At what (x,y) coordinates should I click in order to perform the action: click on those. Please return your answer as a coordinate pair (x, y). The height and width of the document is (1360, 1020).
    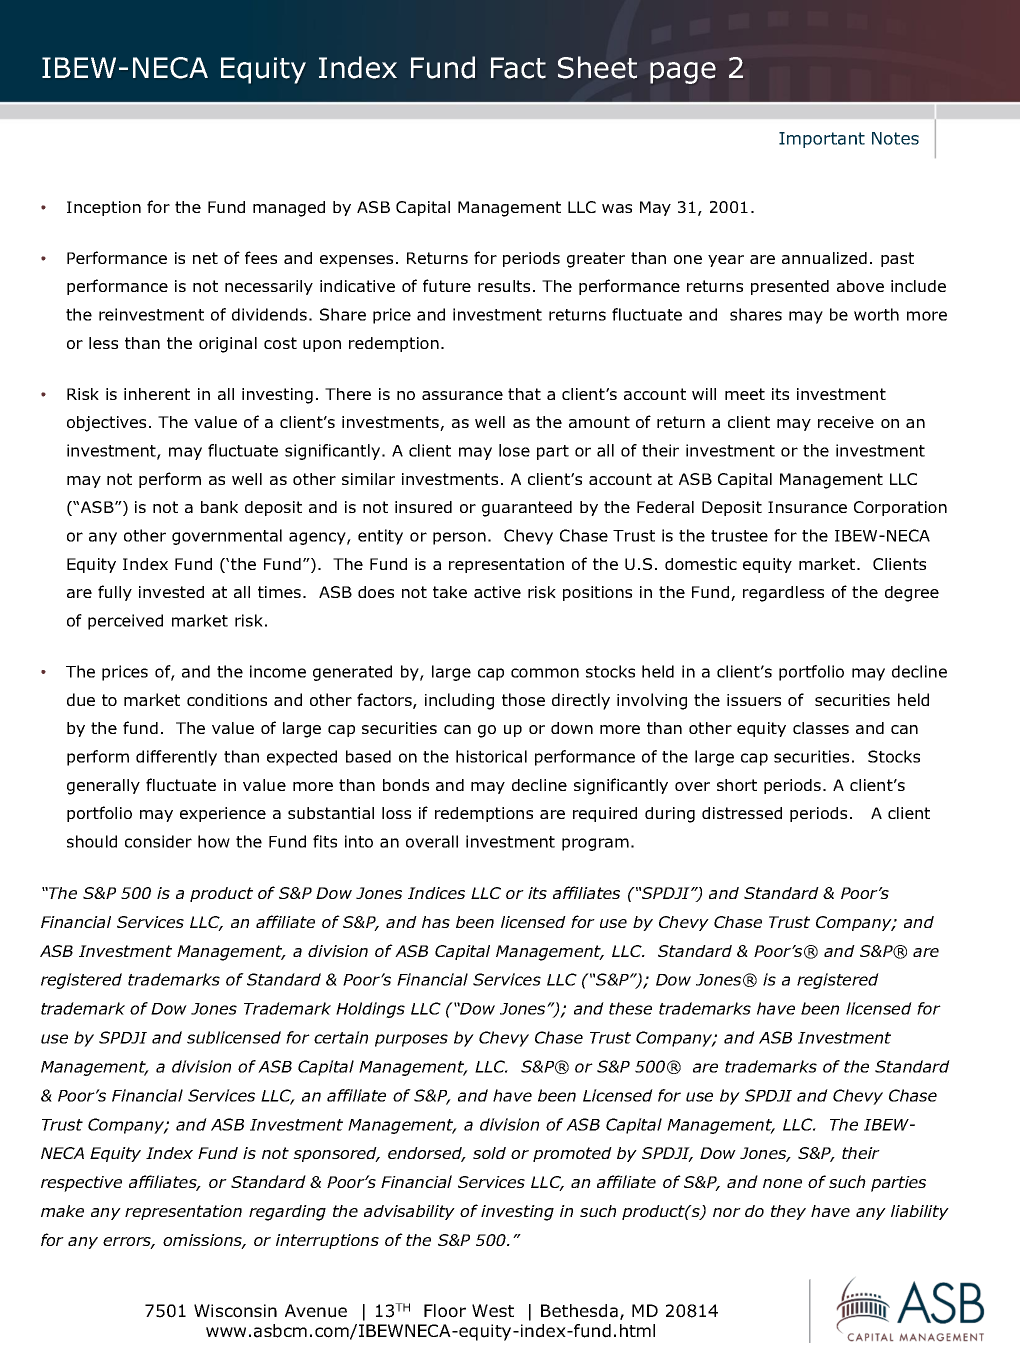
    Looking at the image, I should click on (523, 699).
